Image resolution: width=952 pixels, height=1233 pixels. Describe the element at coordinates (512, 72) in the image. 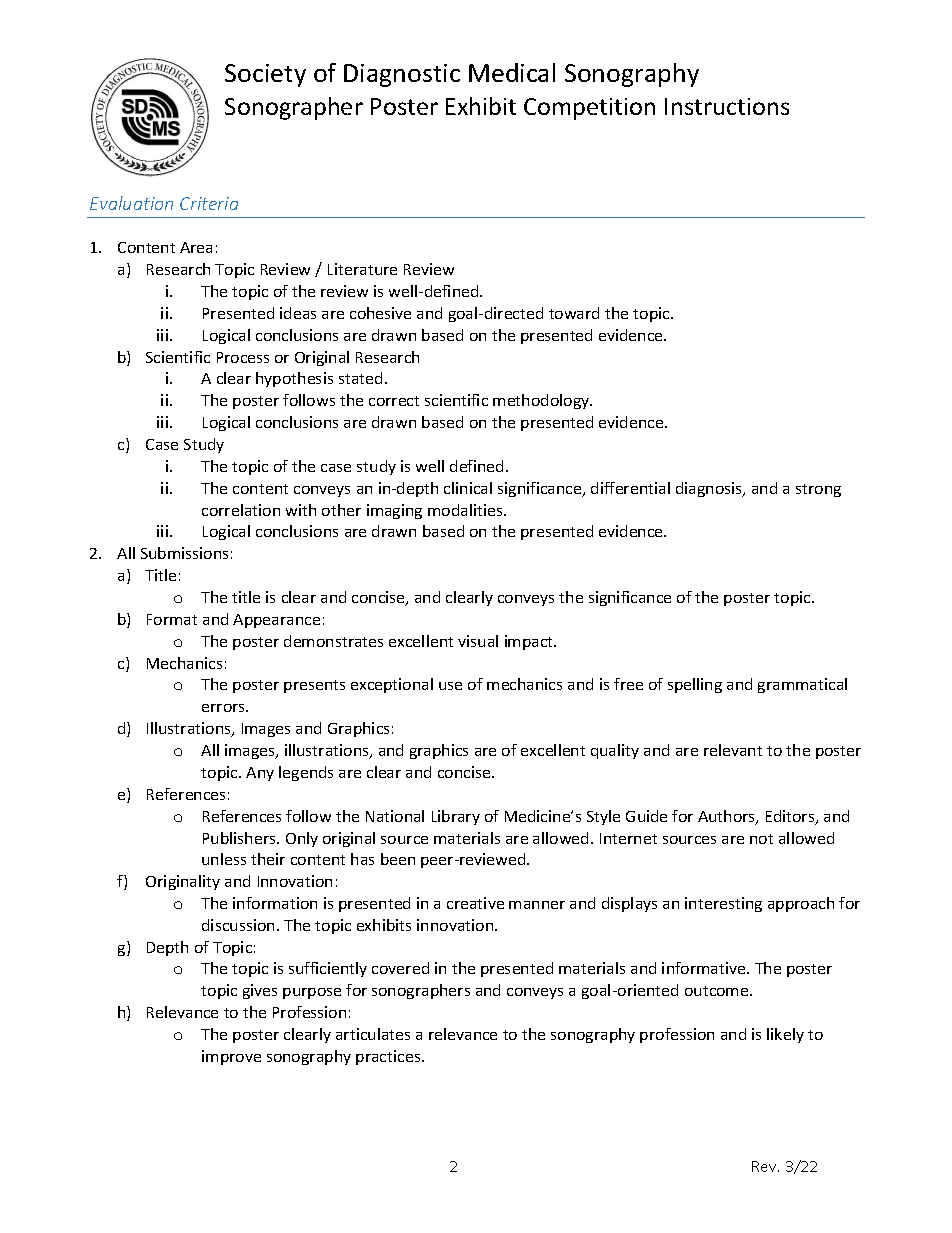

I see `Medical` at that location.
